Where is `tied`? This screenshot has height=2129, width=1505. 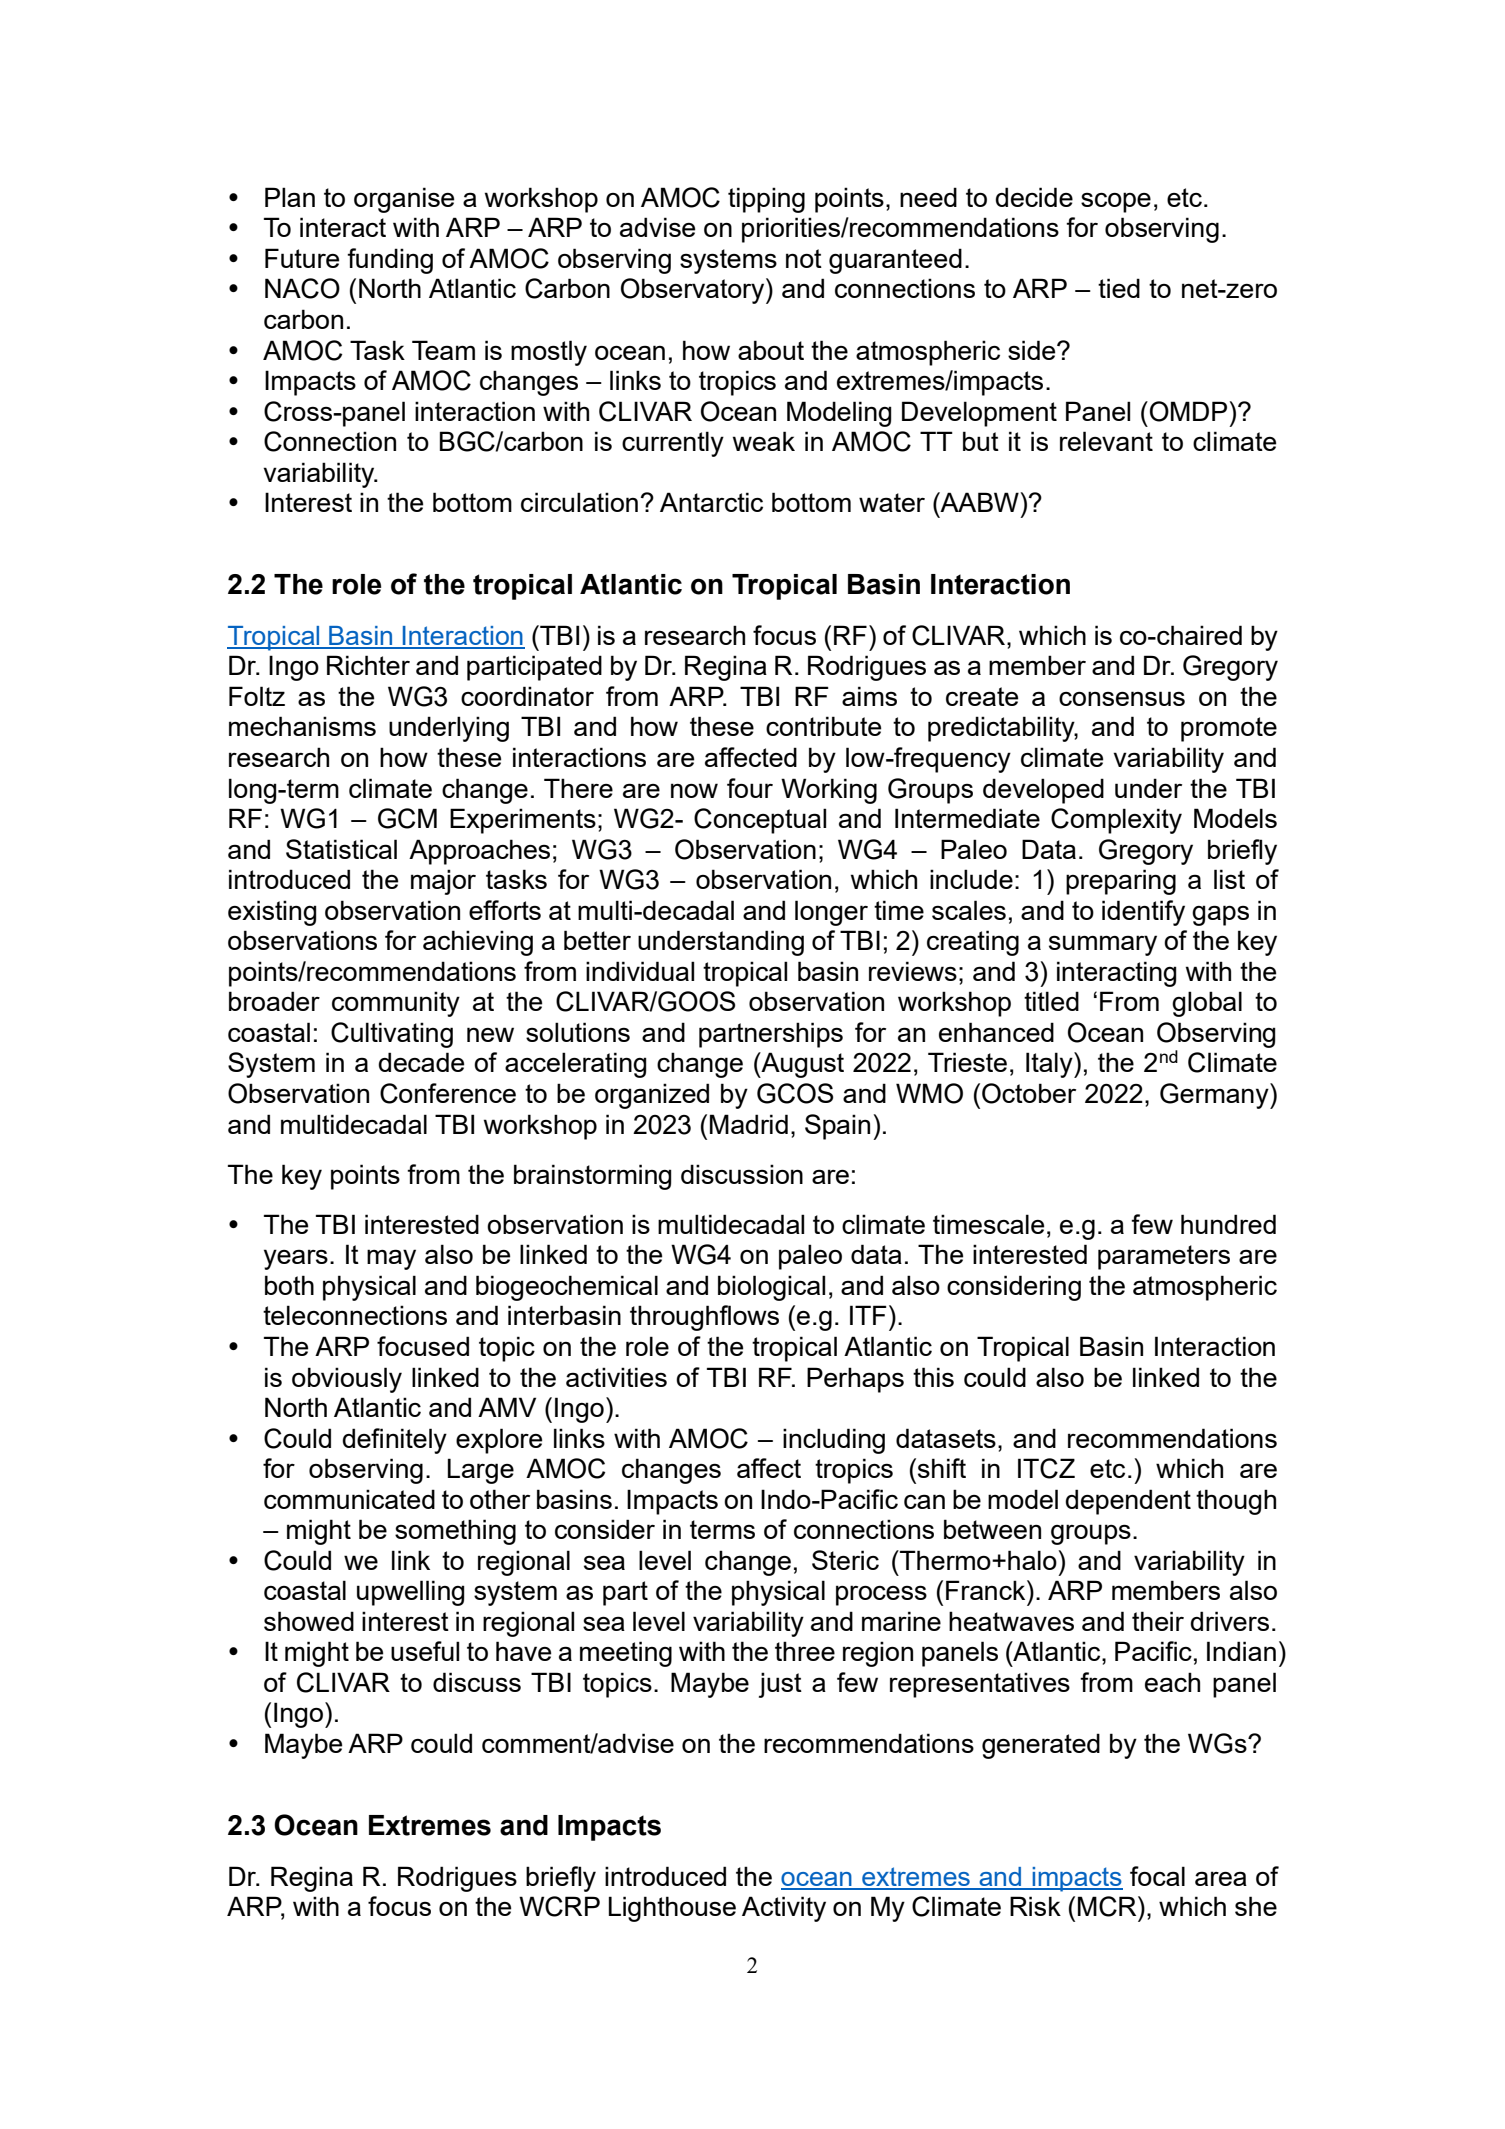 tied is located at coordinates (1119, 288).
